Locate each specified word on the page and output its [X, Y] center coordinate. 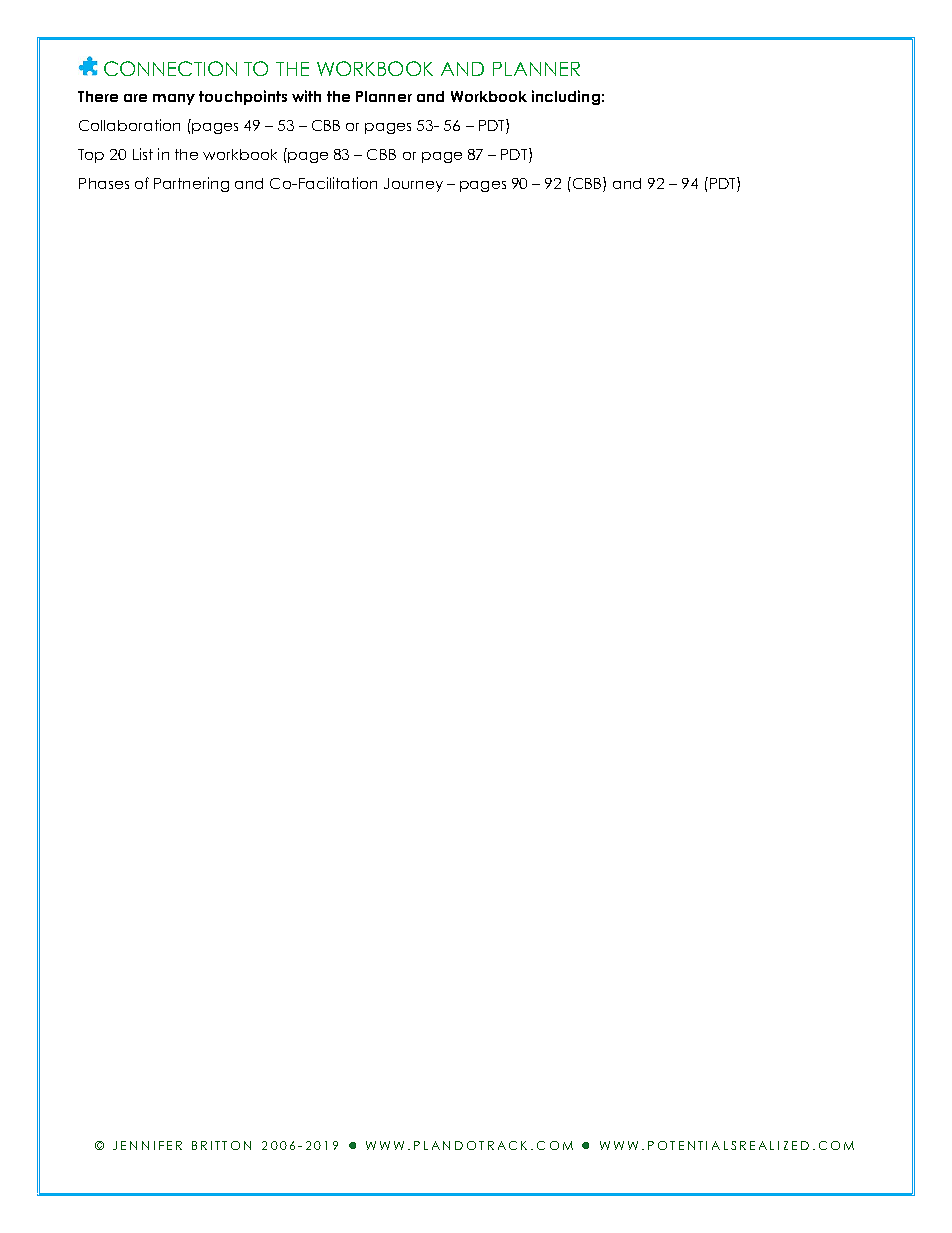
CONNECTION [170, 68]
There [98, 96]
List [143, 154]
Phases [104, 183]
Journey [413, 185]
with [306, 96]
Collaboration [129, 125]
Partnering [191, 184]
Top [91, 156]
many [174, 99]
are [135, 98]
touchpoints [243, 97]
